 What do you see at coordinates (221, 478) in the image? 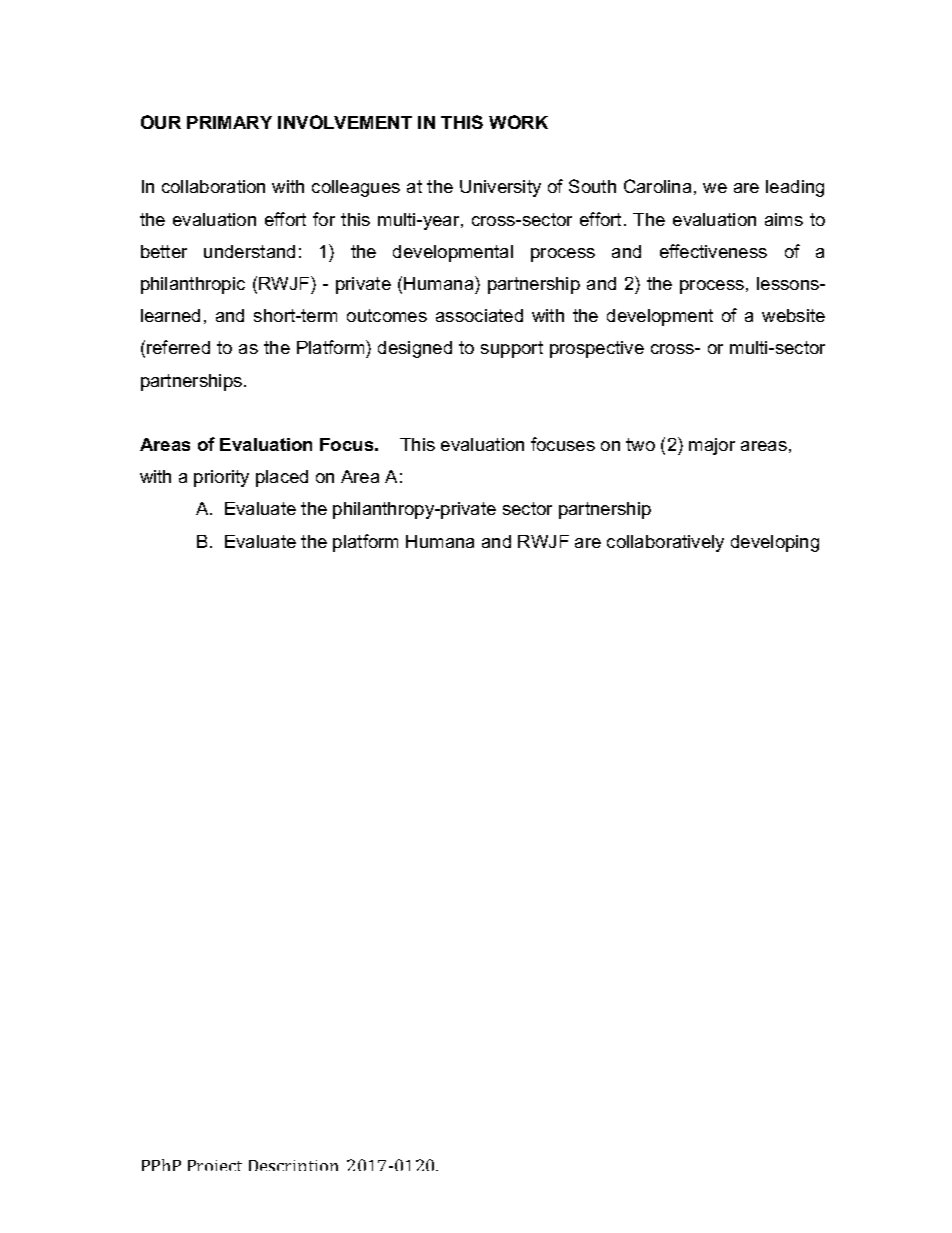
I see `priority` at bounding box center [221, 478].
